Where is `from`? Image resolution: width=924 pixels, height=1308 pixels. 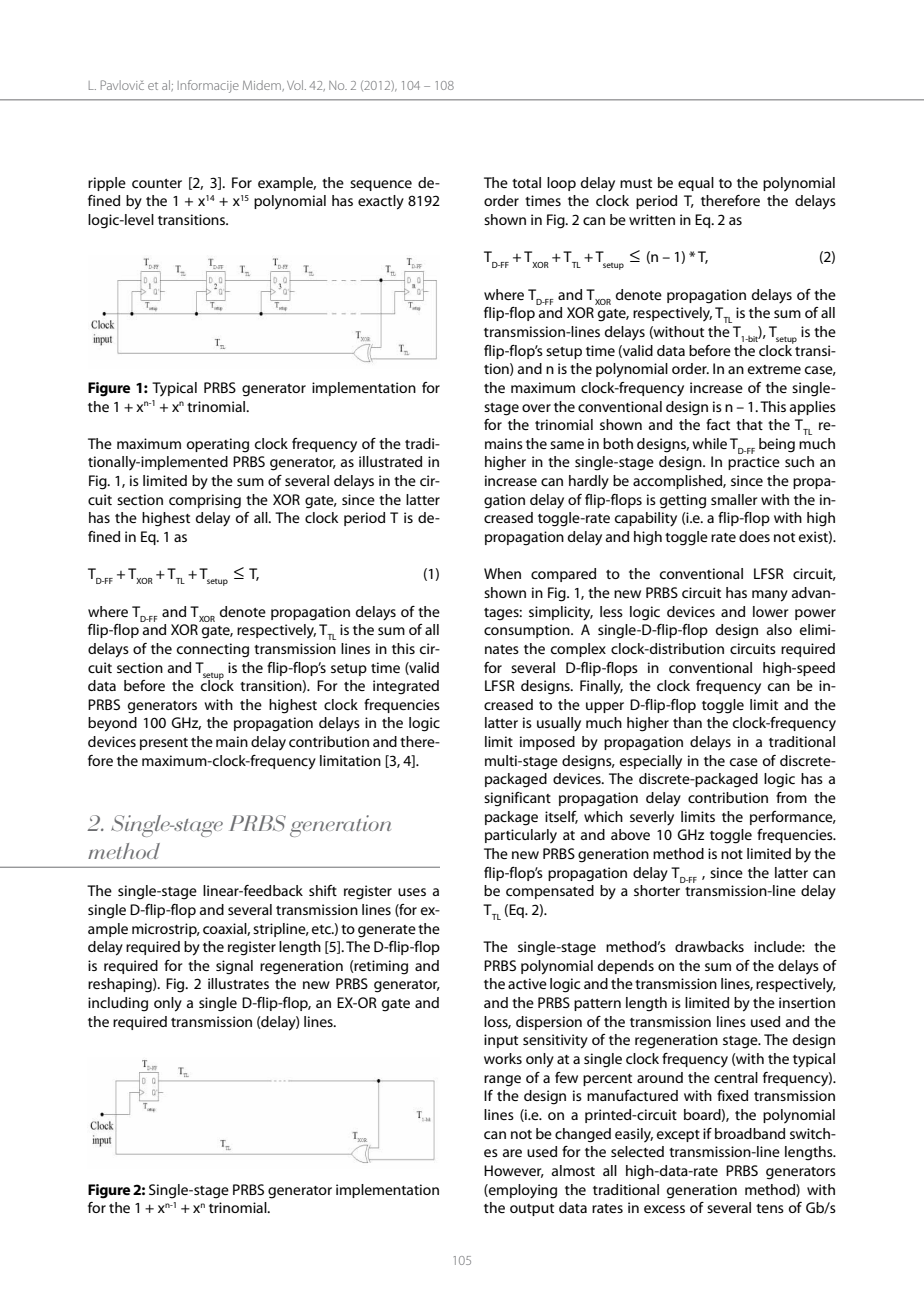 from is located at coordinates (791, 797).
